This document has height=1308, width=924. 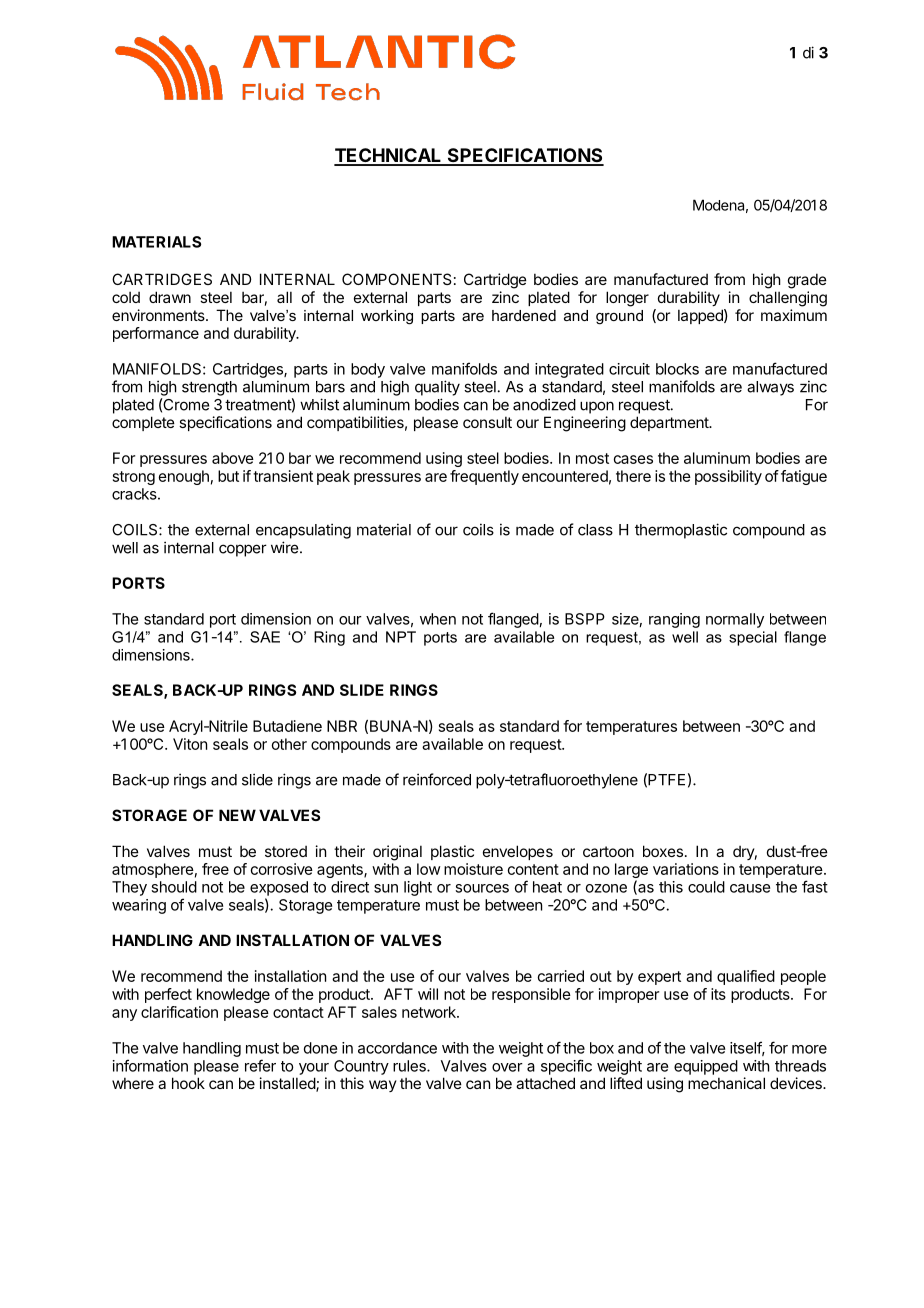 What do you see at coordinates (484, 477) in the document?
I see `frequently` at bounding box center [484, 477].
